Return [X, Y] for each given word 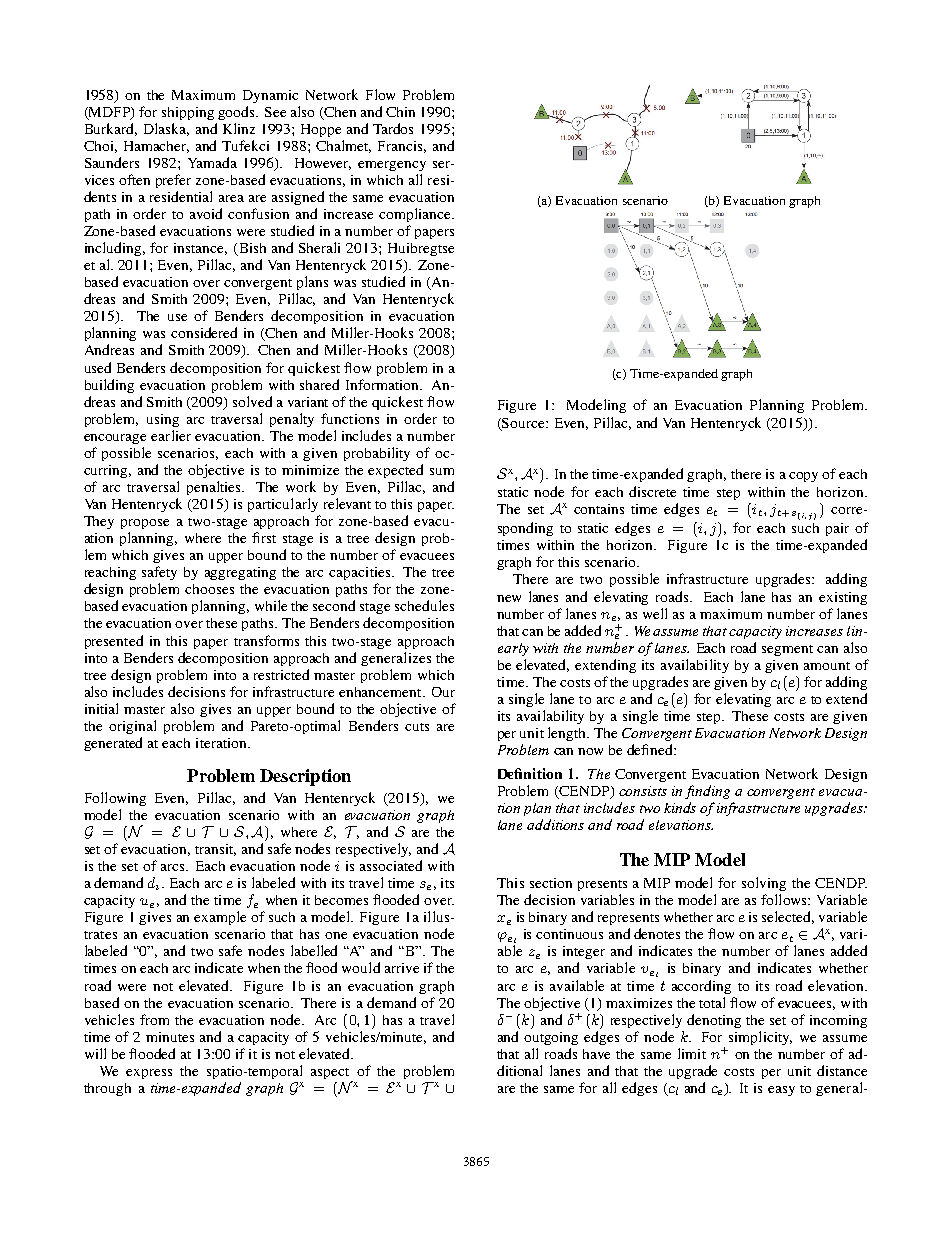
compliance [416, 215]
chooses [209, 589]
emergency [392, 166]
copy [803, 477]
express [149, 1074]
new [509, 598]
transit [215, 850]
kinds [680, 807]
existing [843, 598]
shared [319, 384]
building [109, 386]
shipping [188, 113]
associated [391, 865]
